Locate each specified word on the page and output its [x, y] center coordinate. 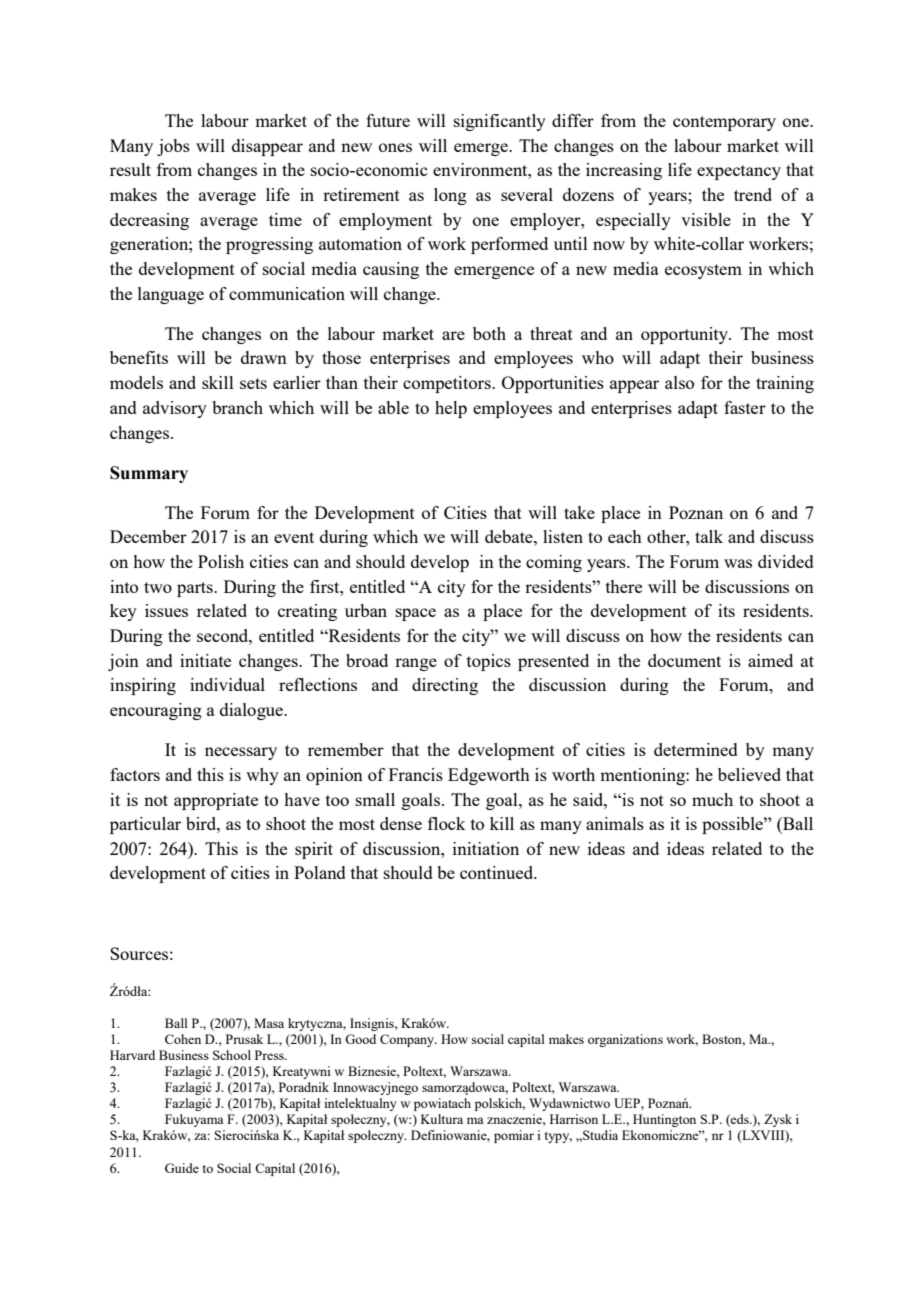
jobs [173, 147]
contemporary [724, 123]
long [450, 196]
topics [489, 662]
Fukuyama [194, 1120]
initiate [205, 660]
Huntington [664, 1120]
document [684, 660]
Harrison [574, 1119]
